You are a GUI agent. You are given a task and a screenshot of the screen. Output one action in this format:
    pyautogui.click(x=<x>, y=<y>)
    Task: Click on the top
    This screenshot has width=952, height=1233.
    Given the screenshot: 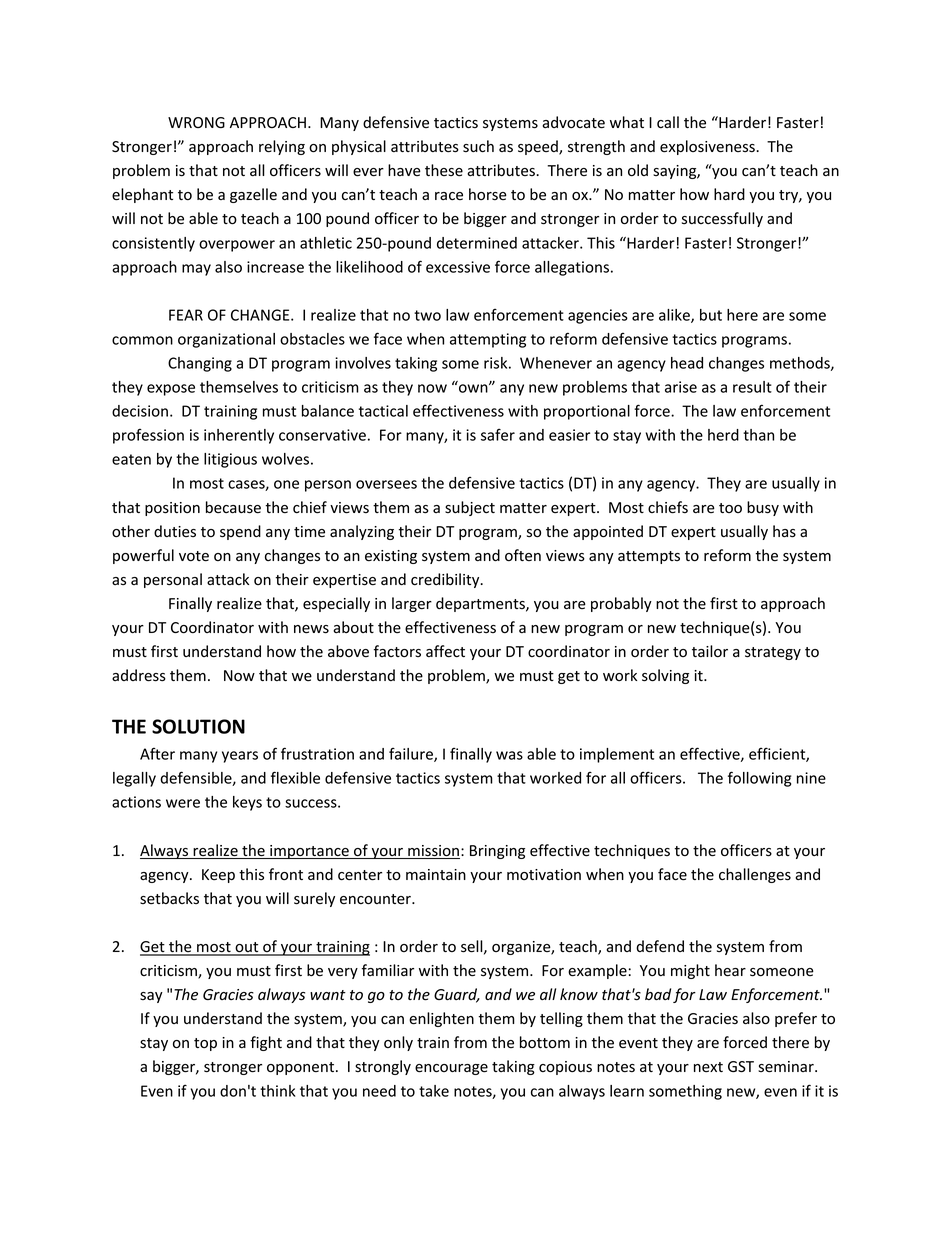 What is the action you would take?
    pyautogui.click(x=205, y=1044)
